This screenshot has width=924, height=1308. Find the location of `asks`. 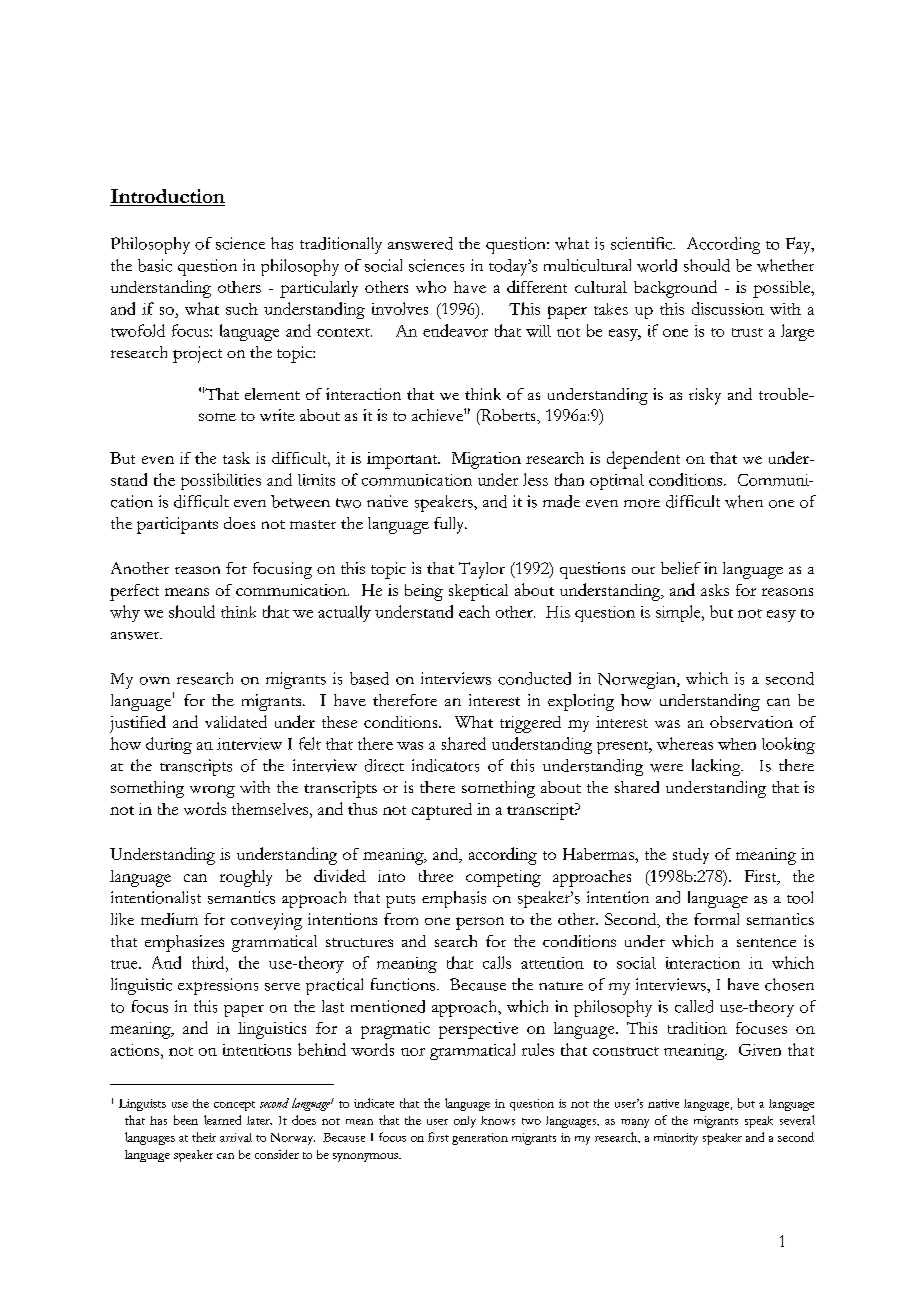

asks is located at coordinates (715, 590).
